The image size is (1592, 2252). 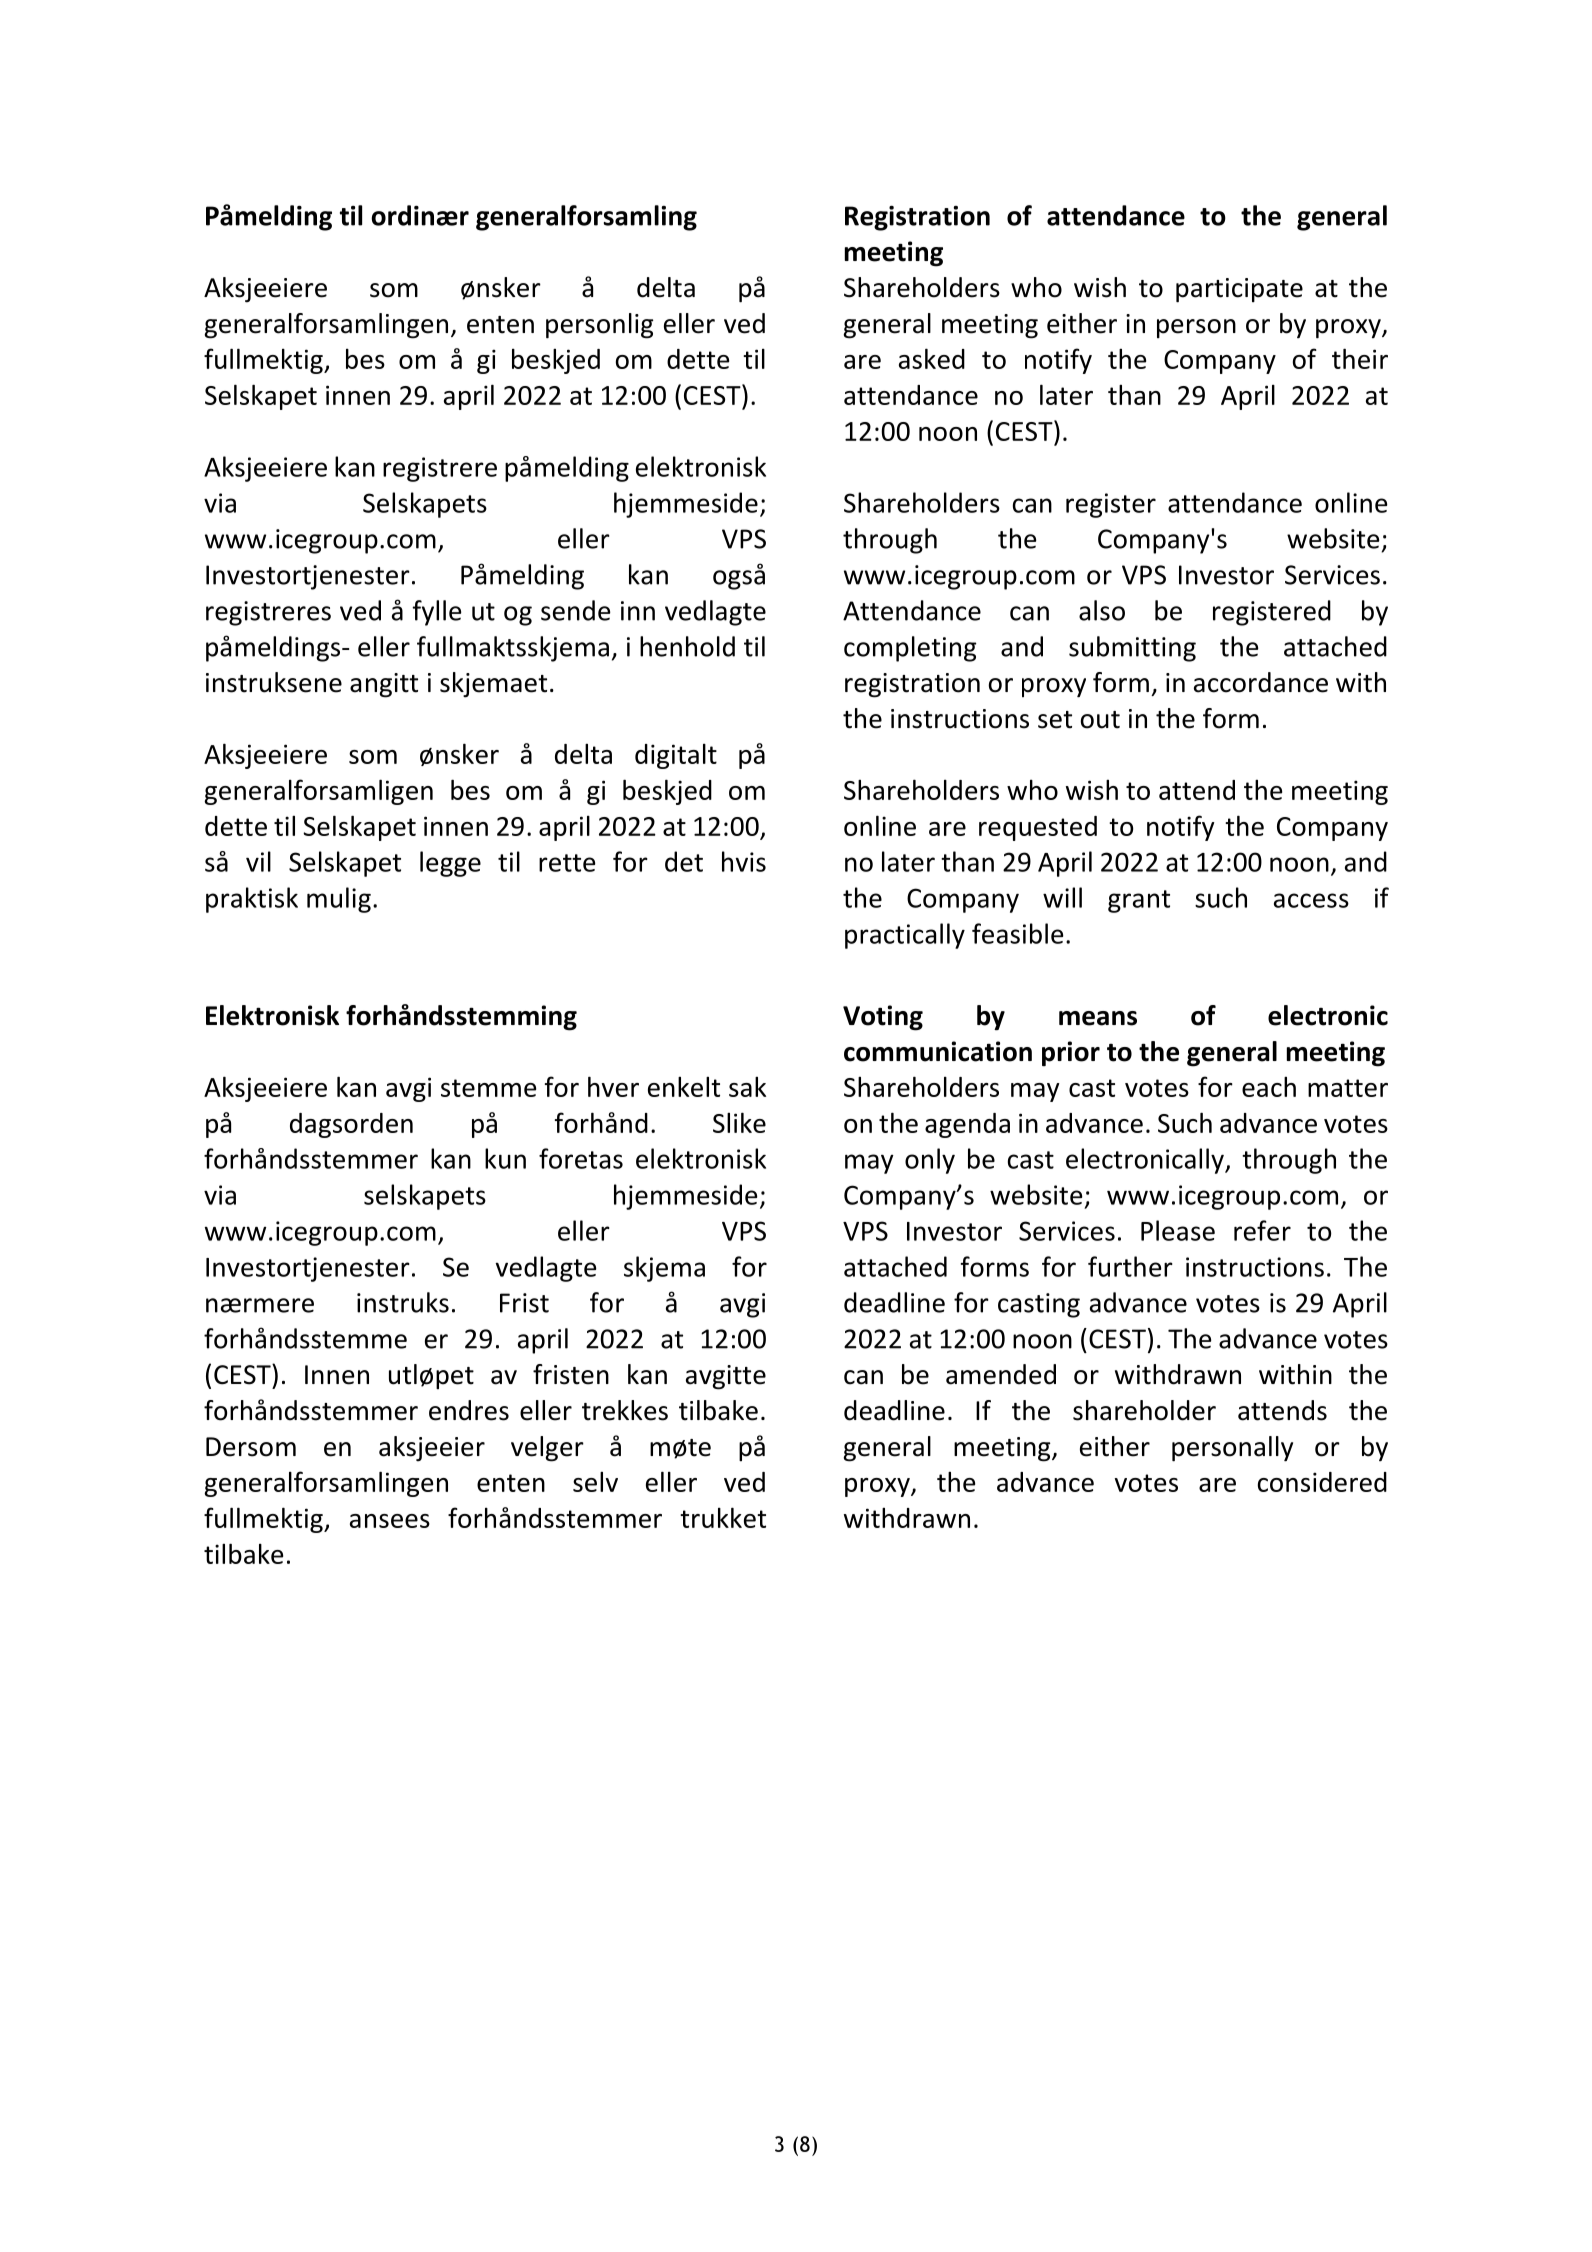 What do you see at coordinates (905, 936) in the screenshot?
I see `practically` at bounding box center [905, 936].
